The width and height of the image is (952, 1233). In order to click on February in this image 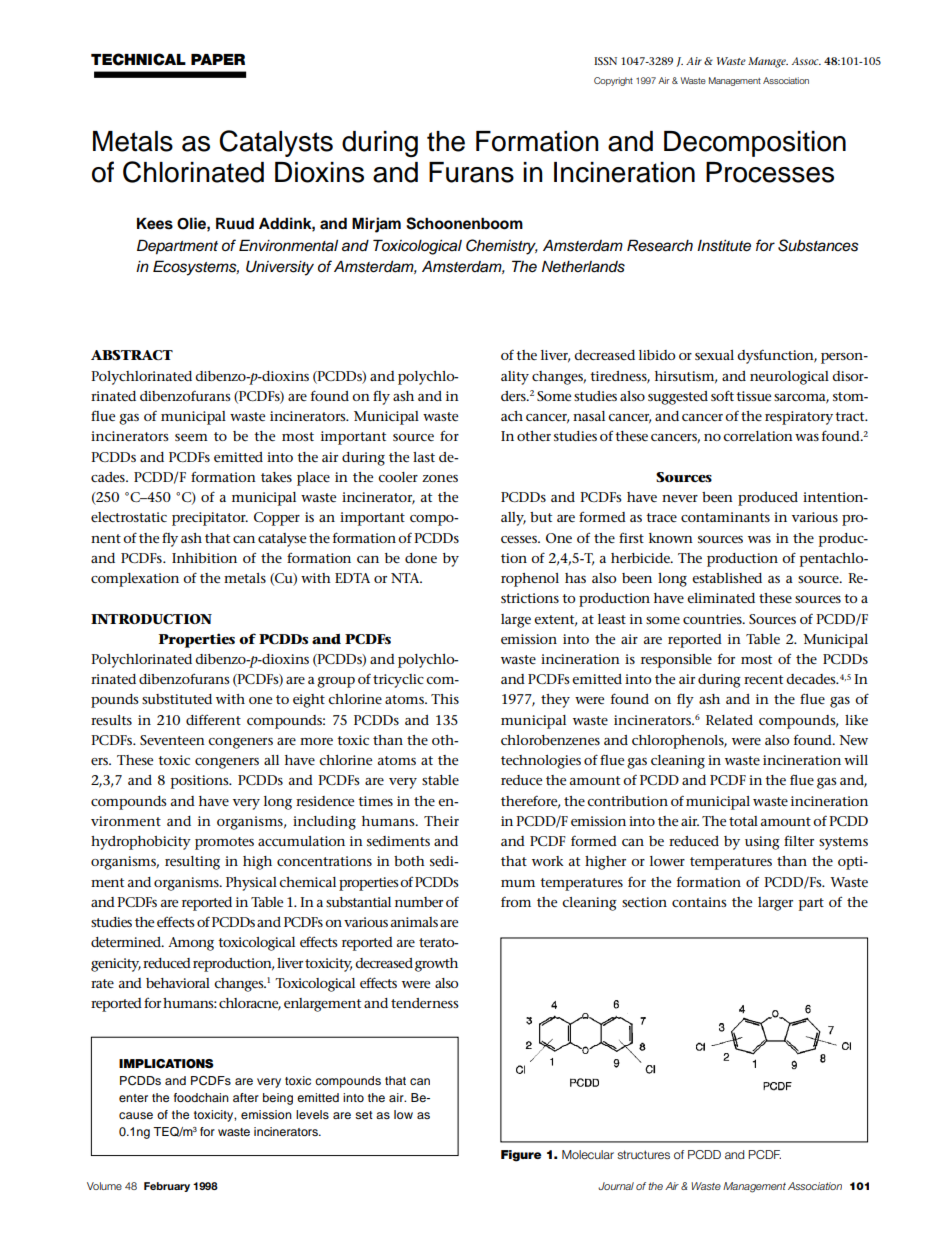, I will do `click(167, 1187)`.
